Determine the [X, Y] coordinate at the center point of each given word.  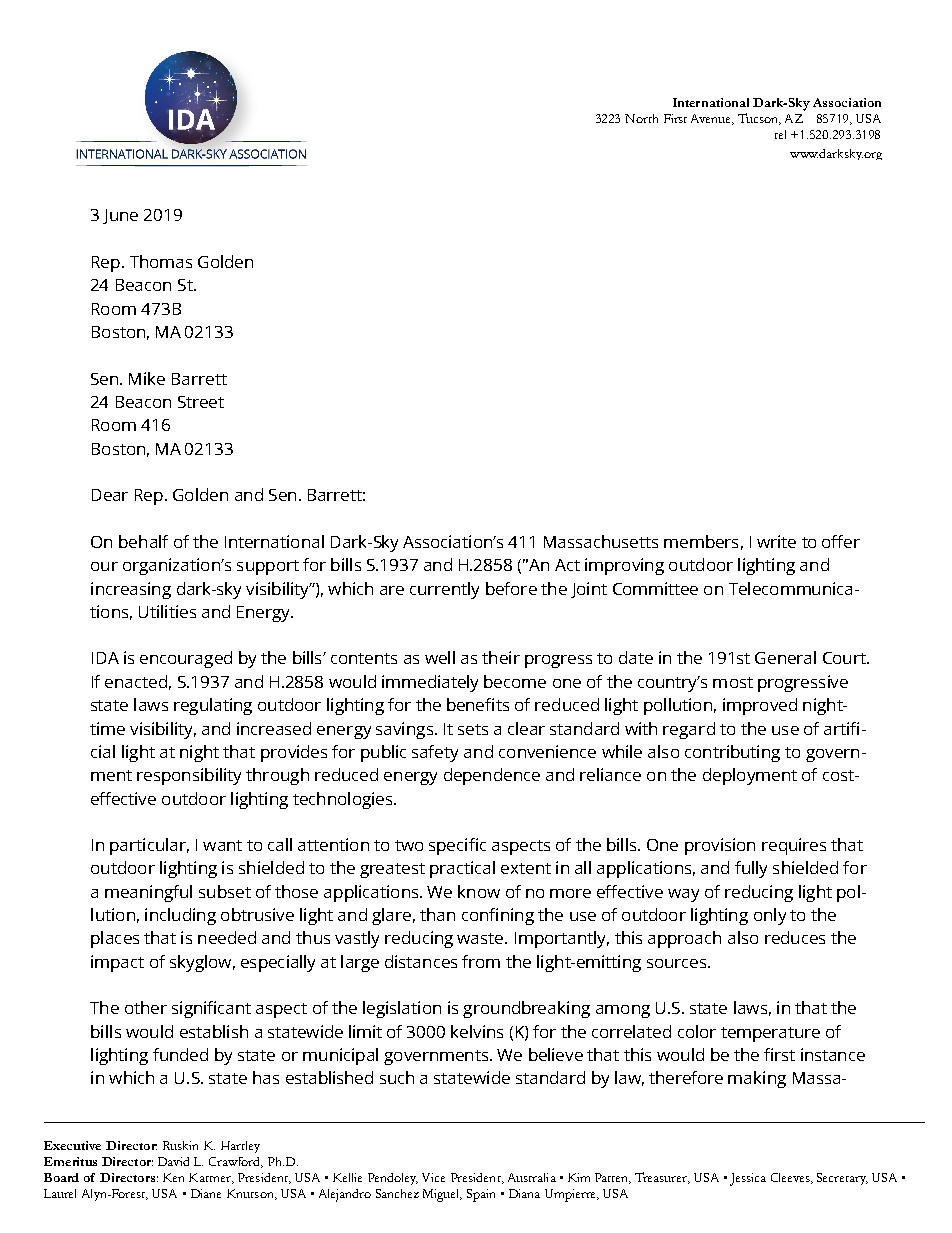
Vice [433, 1177]
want [222, 845]
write [776, 541]
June [120, 216]
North [641, 118]
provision [720, 846]
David [173, 1161]
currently [444, 590]
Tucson [759, 119]
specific [457, 846]
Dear [110, 495]
